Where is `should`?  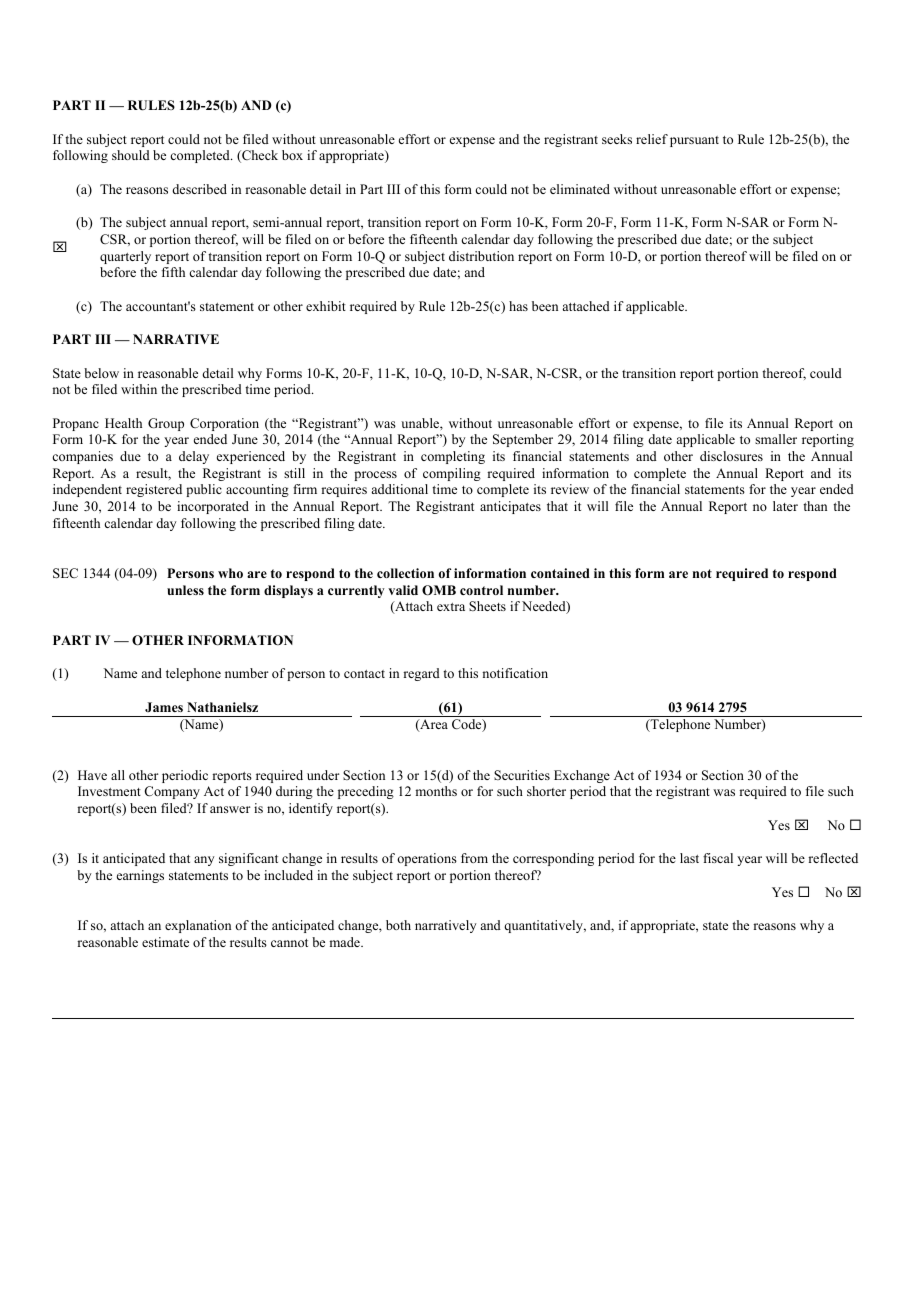
should is located at coordinates (131, 155).
